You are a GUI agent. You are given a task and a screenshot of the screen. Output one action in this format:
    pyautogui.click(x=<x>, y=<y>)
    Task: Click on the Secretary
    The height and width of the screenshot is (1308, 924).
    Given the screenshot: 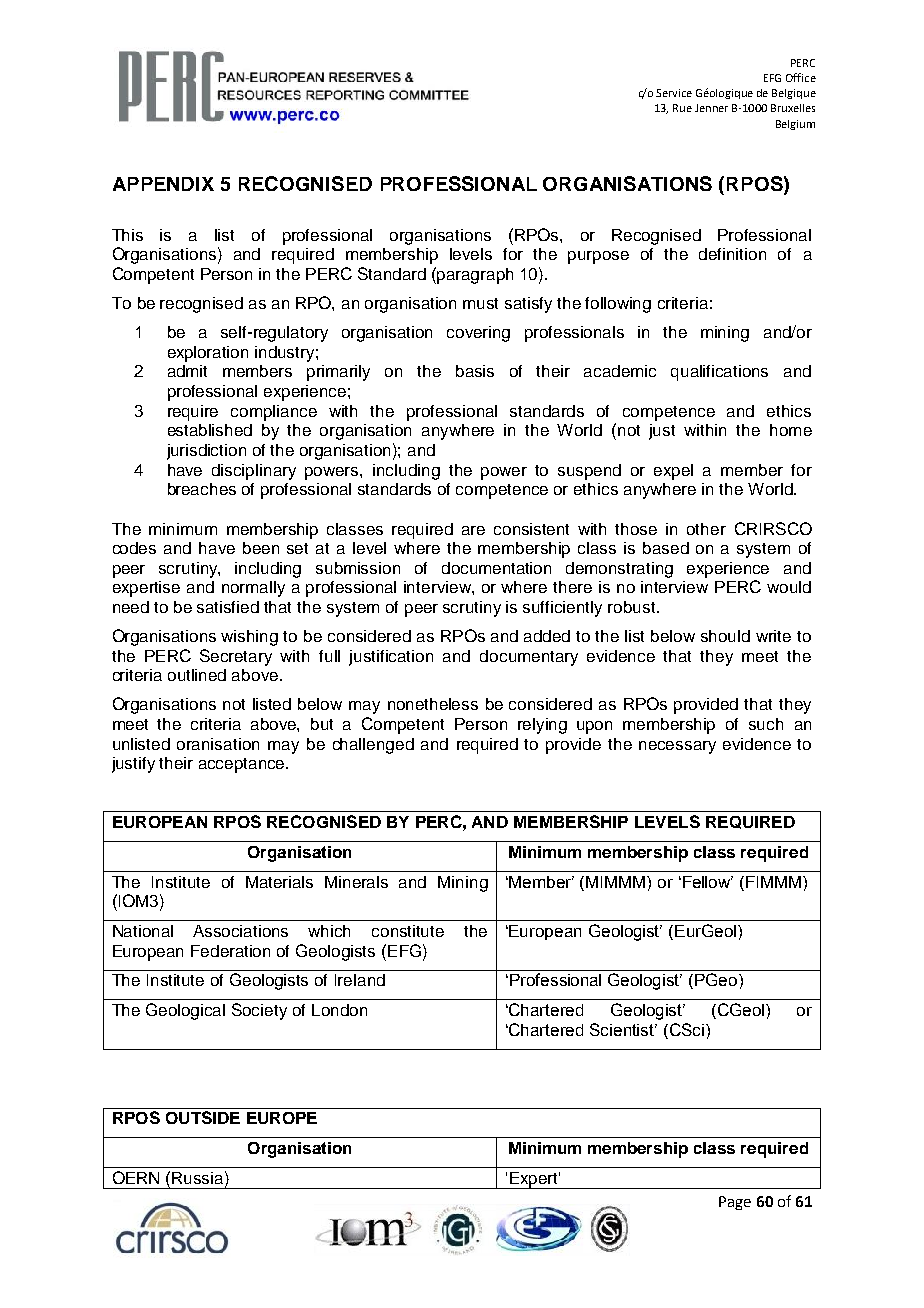 What is the action you would take?
    pyautogui.click(x=236, y=657)
